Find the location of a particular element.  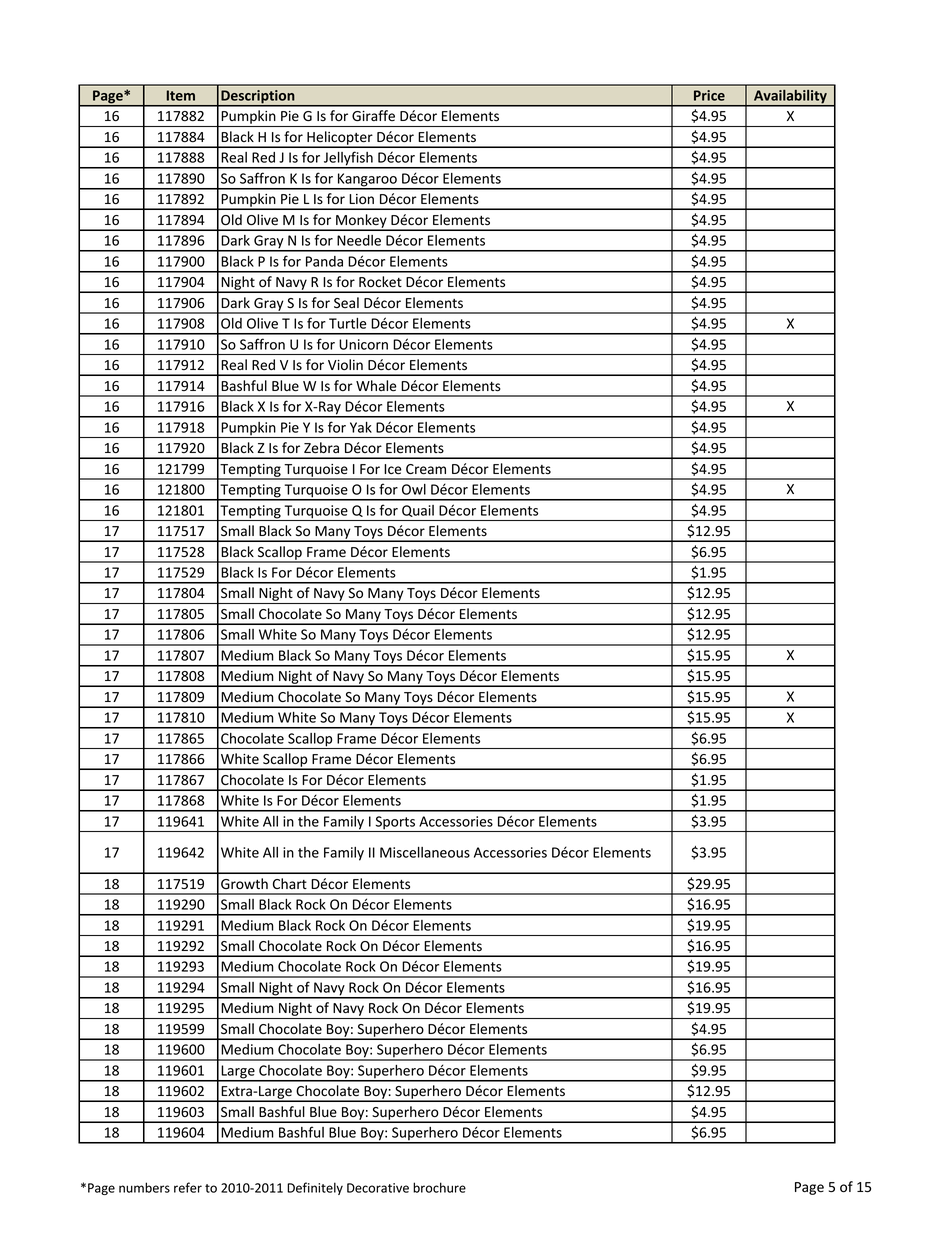

Jellyfish is located at coordinates (348, 159).
